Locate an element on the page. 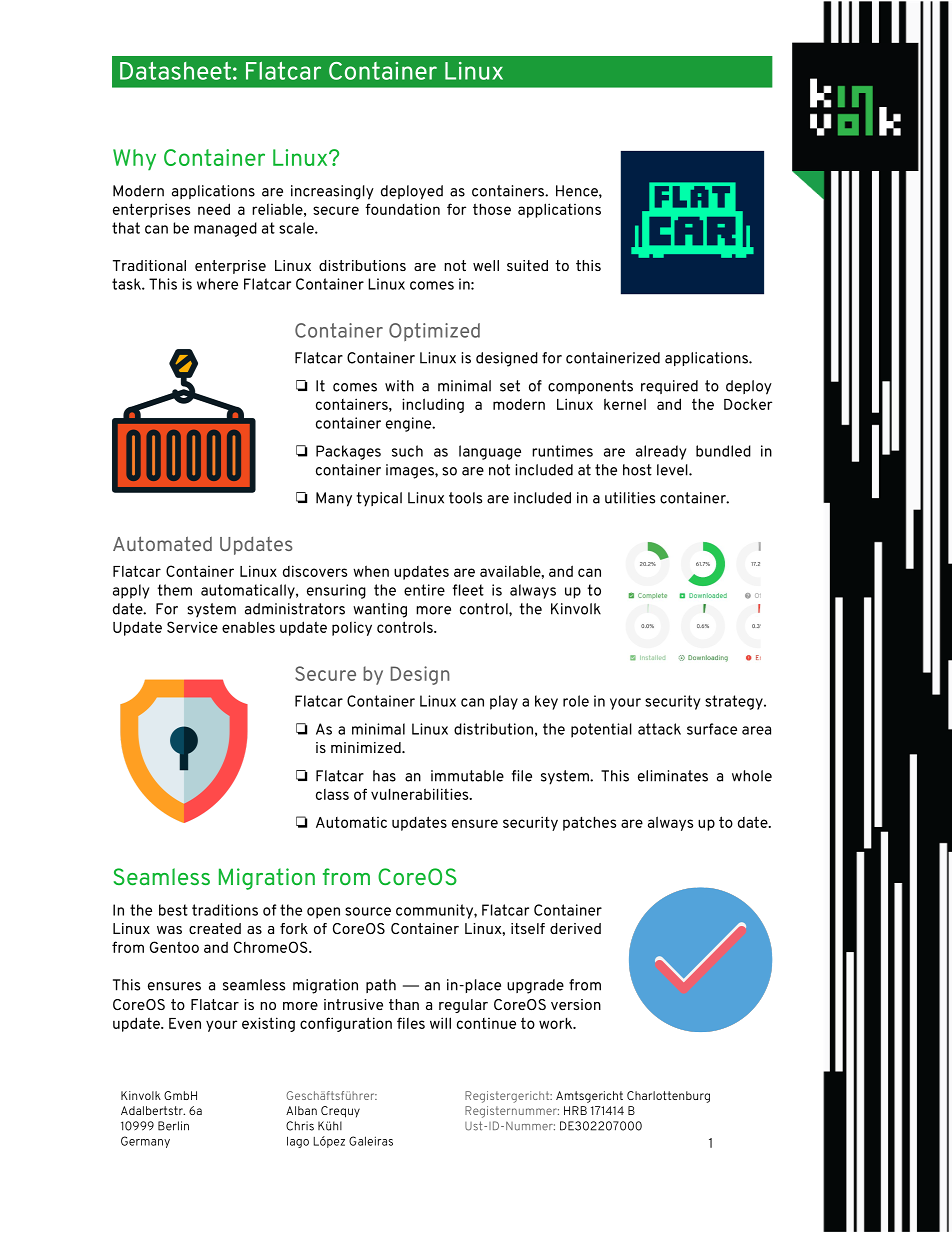  will is located at coordinates (440, 1023).
